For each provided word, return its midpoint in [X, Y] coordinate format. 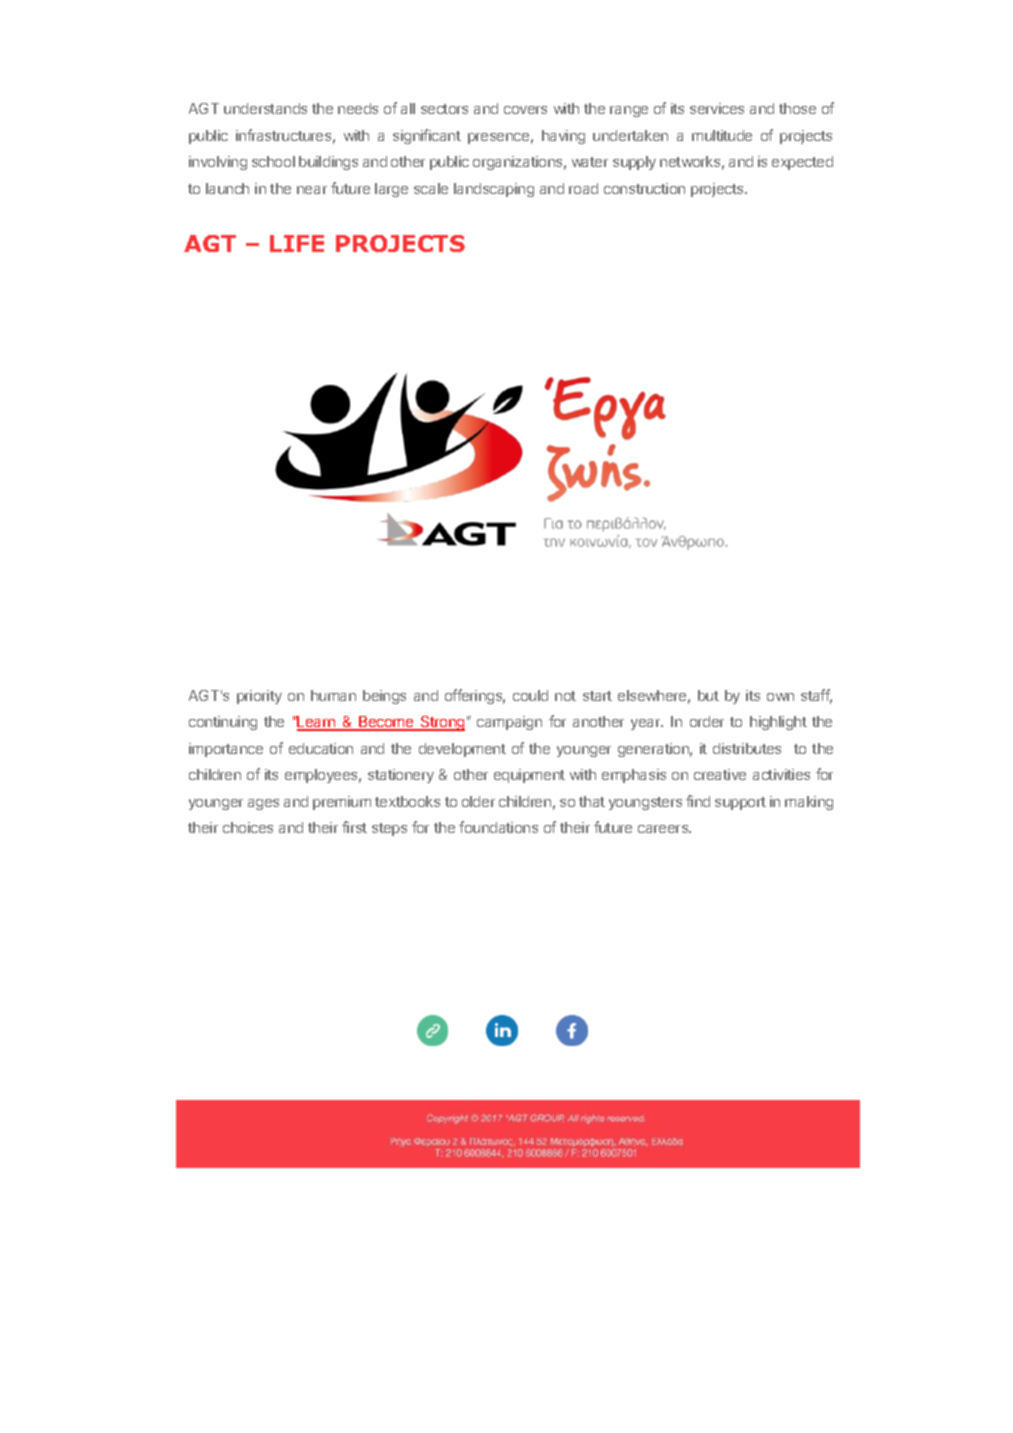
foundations [498, 827]
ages [263, 804]
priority [259, 697]
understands [265, 108]
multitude [722, 135]
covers [525, 110]
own [780, 697]
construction [644, 188]
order [707, 721]
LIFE [297, 243]
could [530, 695]
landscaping [494, 190]
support [740, 803]
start [597, 696]
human [333, 695]
